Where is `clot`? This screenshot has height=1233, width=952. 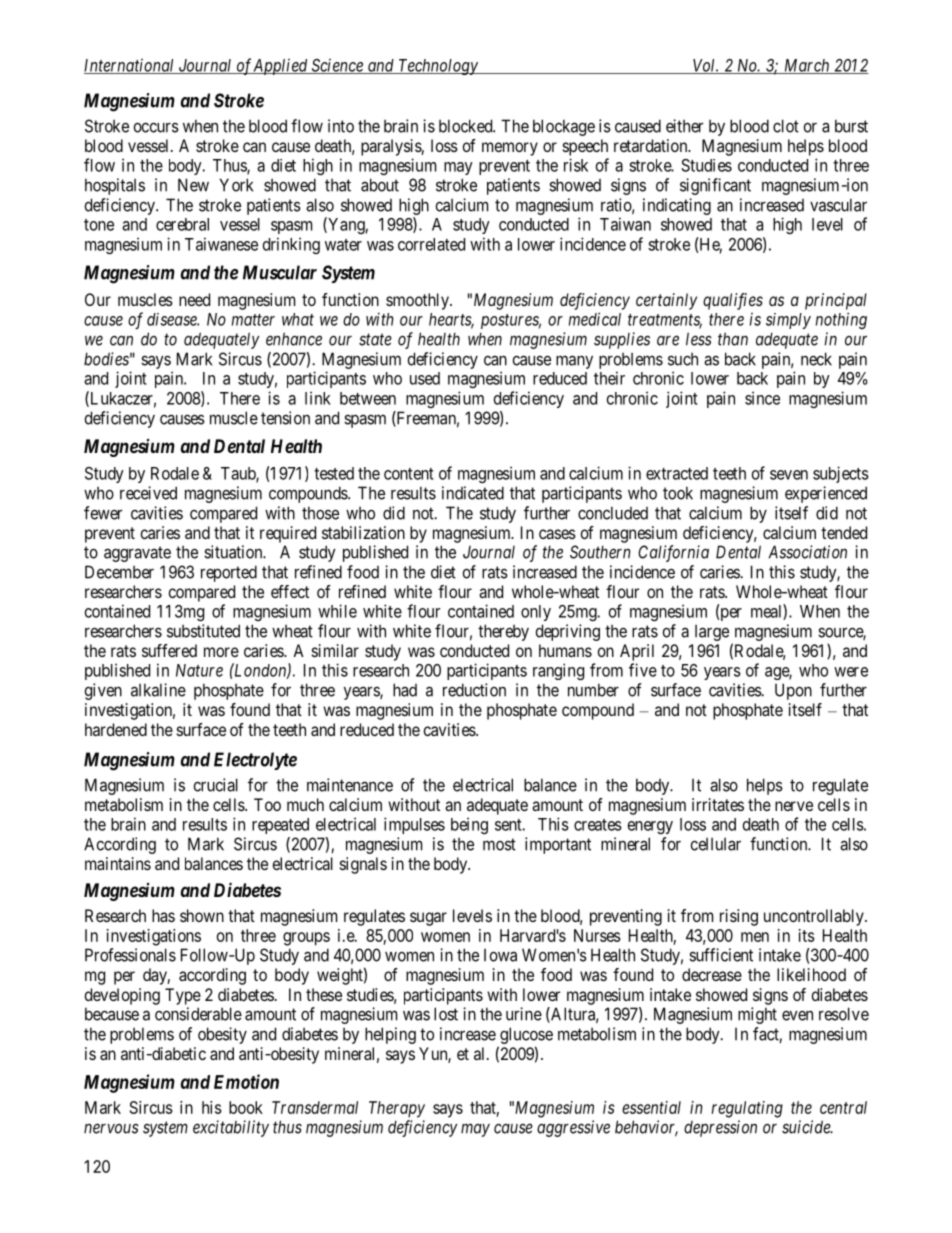 clot is located at coordinates (786, 126).
